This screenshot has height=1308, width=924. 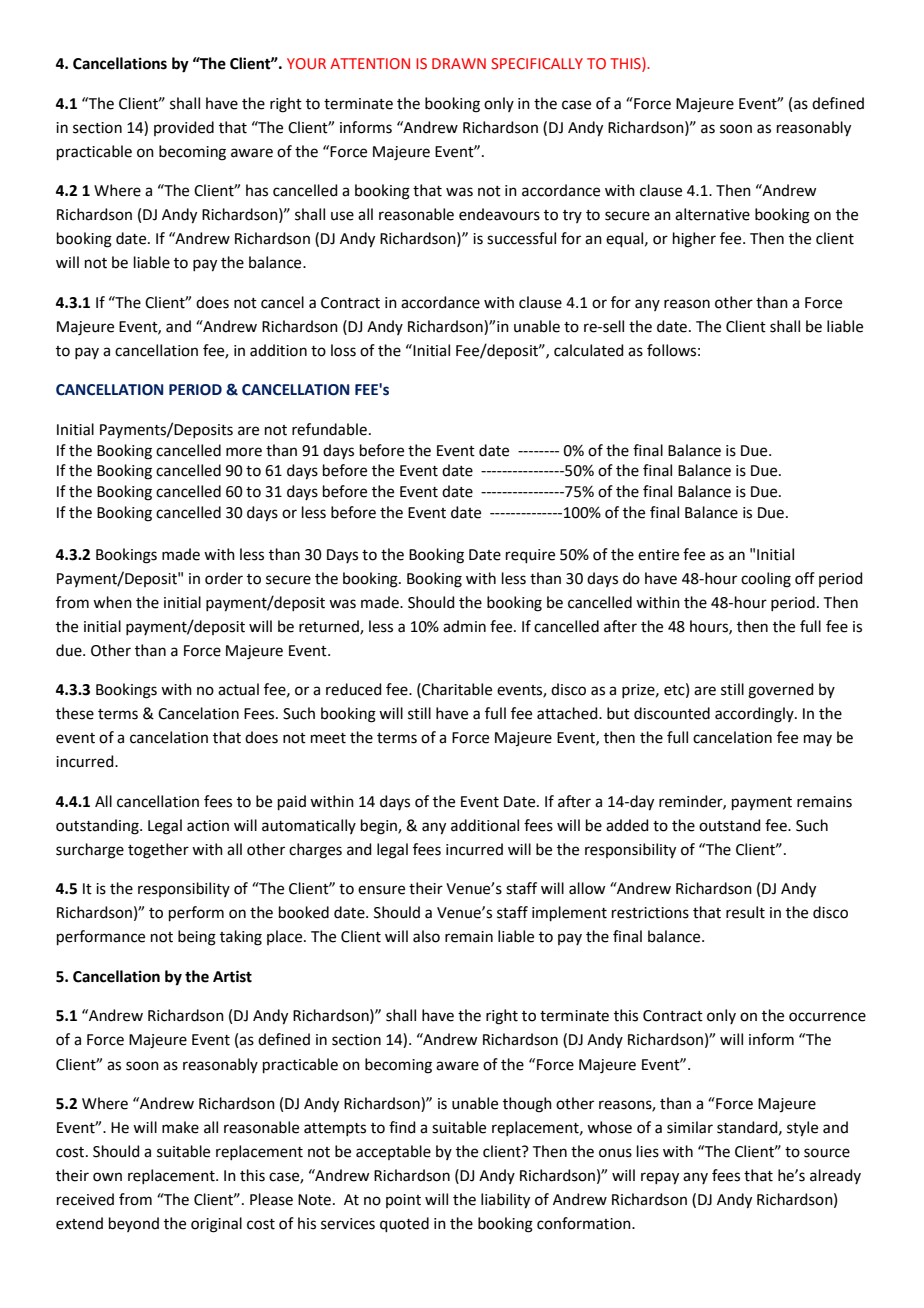 I want to click on provided, so click(x=184, y=128).
